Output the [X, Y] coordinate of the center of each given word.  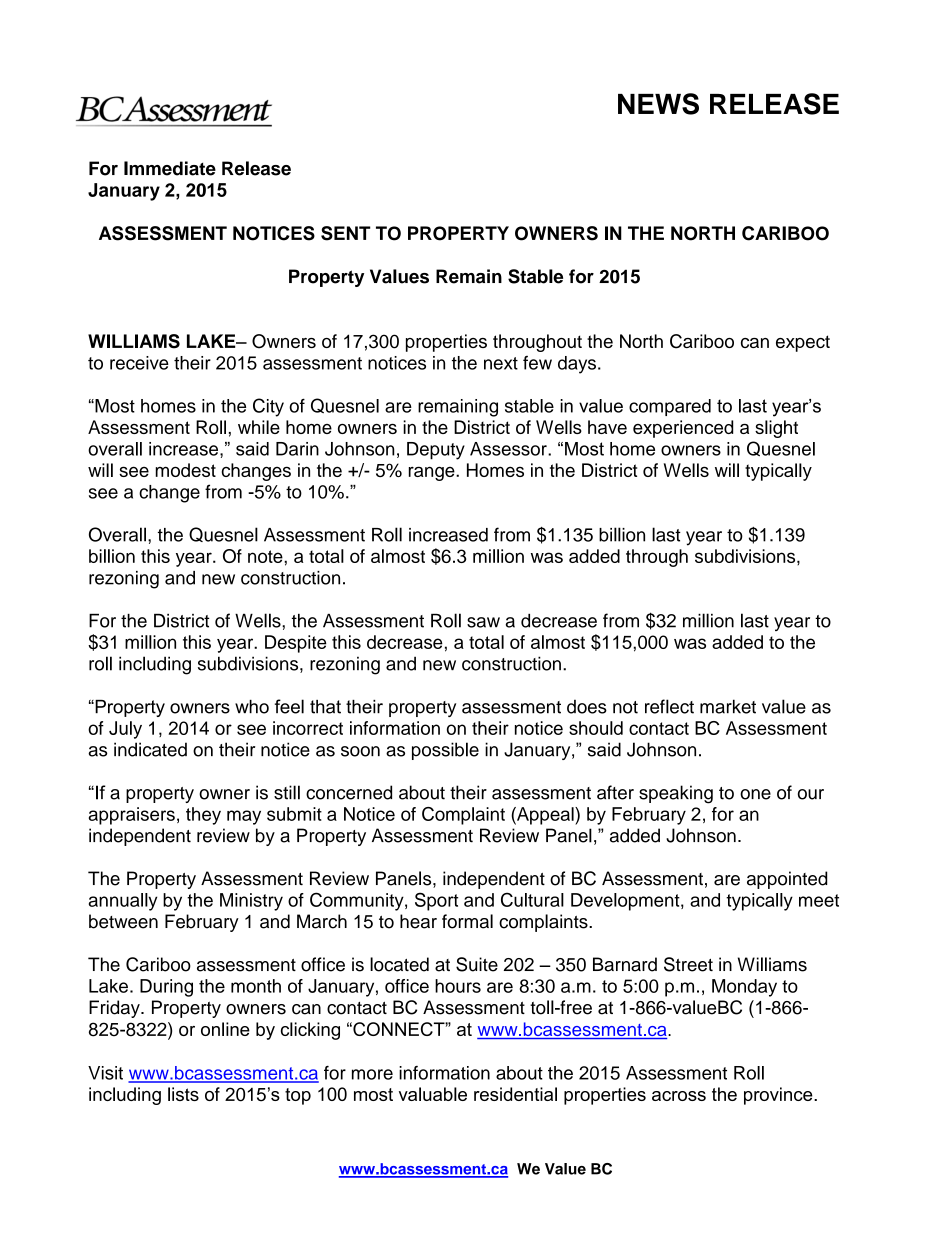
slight [776, 429]
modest [185, 470]
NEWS [658, 104]
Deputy [436, 451]
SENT [346, 233]
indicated [150, 749]
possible [445, 751]
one [755, 794]
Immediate [170, 168]
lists [183, 1094]
